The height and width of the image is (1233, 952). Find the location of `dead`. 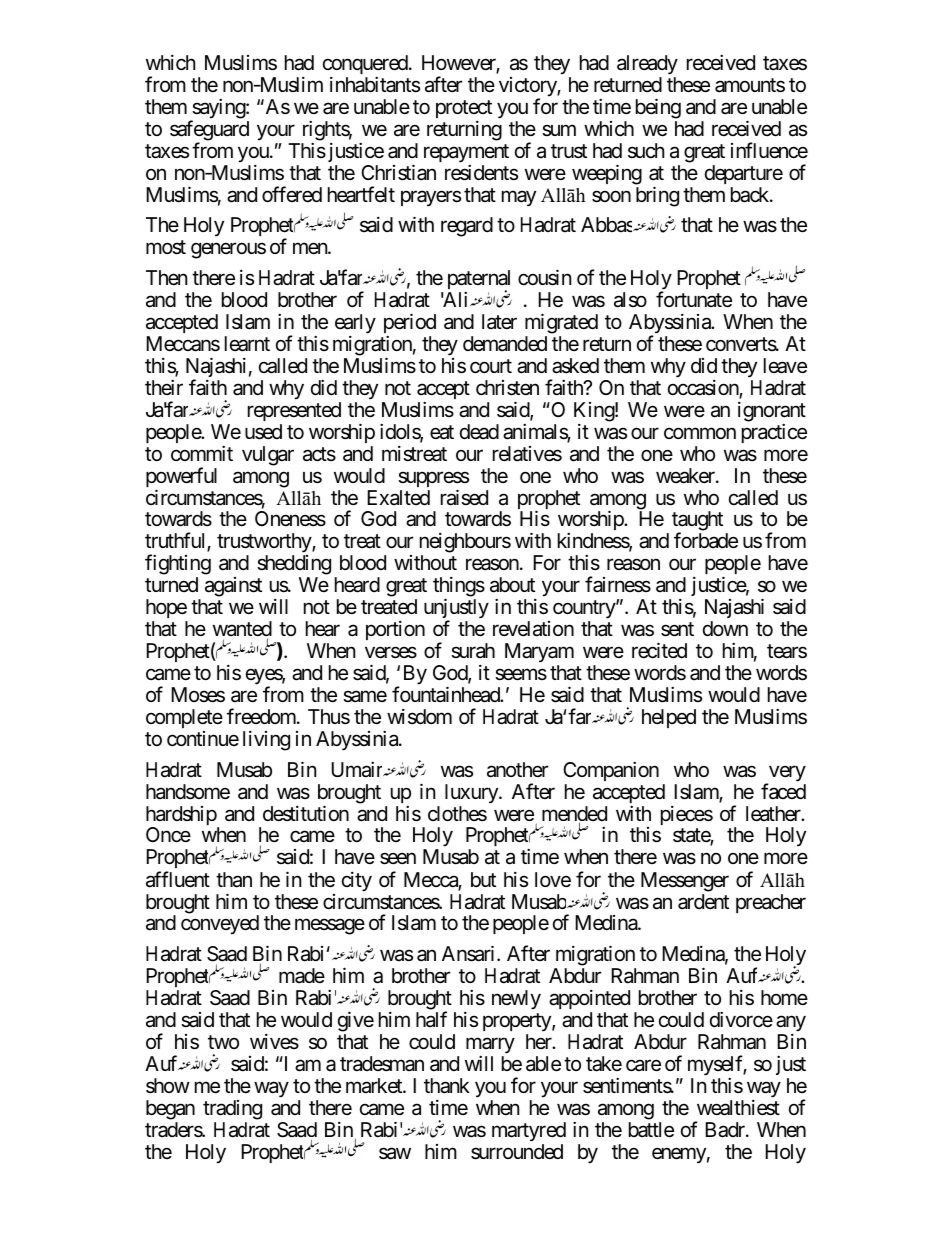

dead is located at coordinates (479, 432).
